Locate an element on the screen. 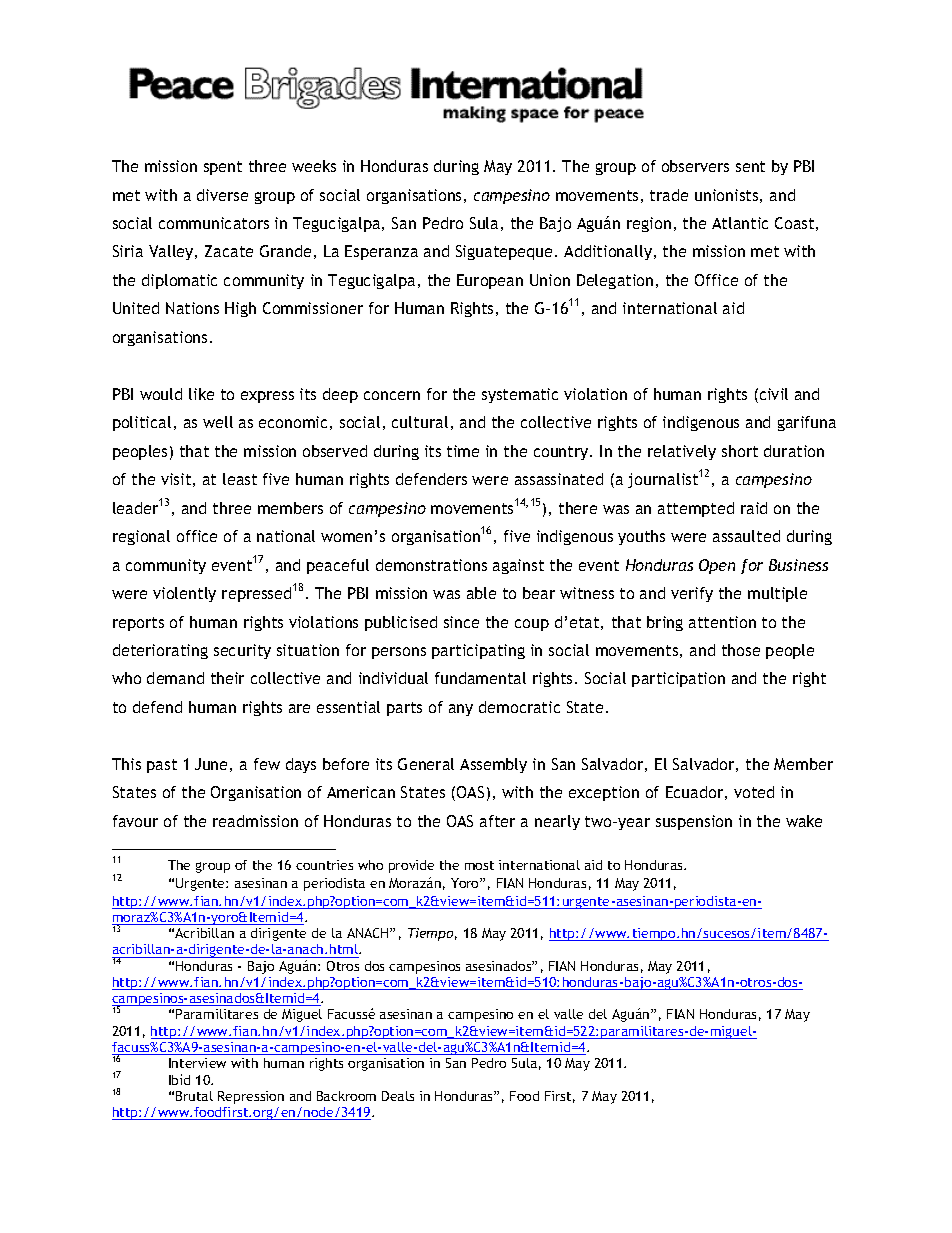 The width and height of the screenshot is (952, 1233). attempted is located at coordinates (696, 509).
